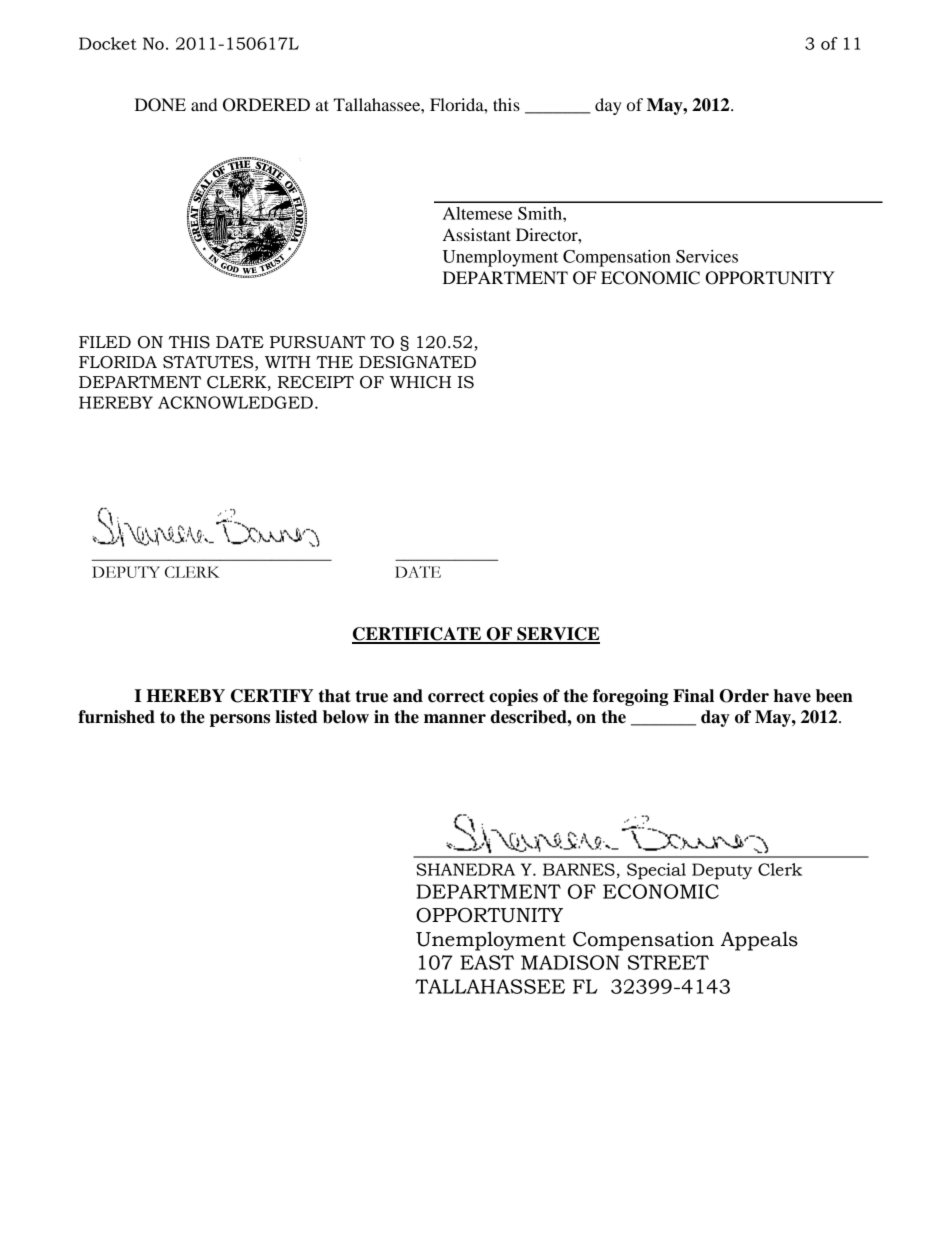  What do you see at coordinates (541, 213) in the screenshot?
I see `Smith` at bounding box center [541, 213].
